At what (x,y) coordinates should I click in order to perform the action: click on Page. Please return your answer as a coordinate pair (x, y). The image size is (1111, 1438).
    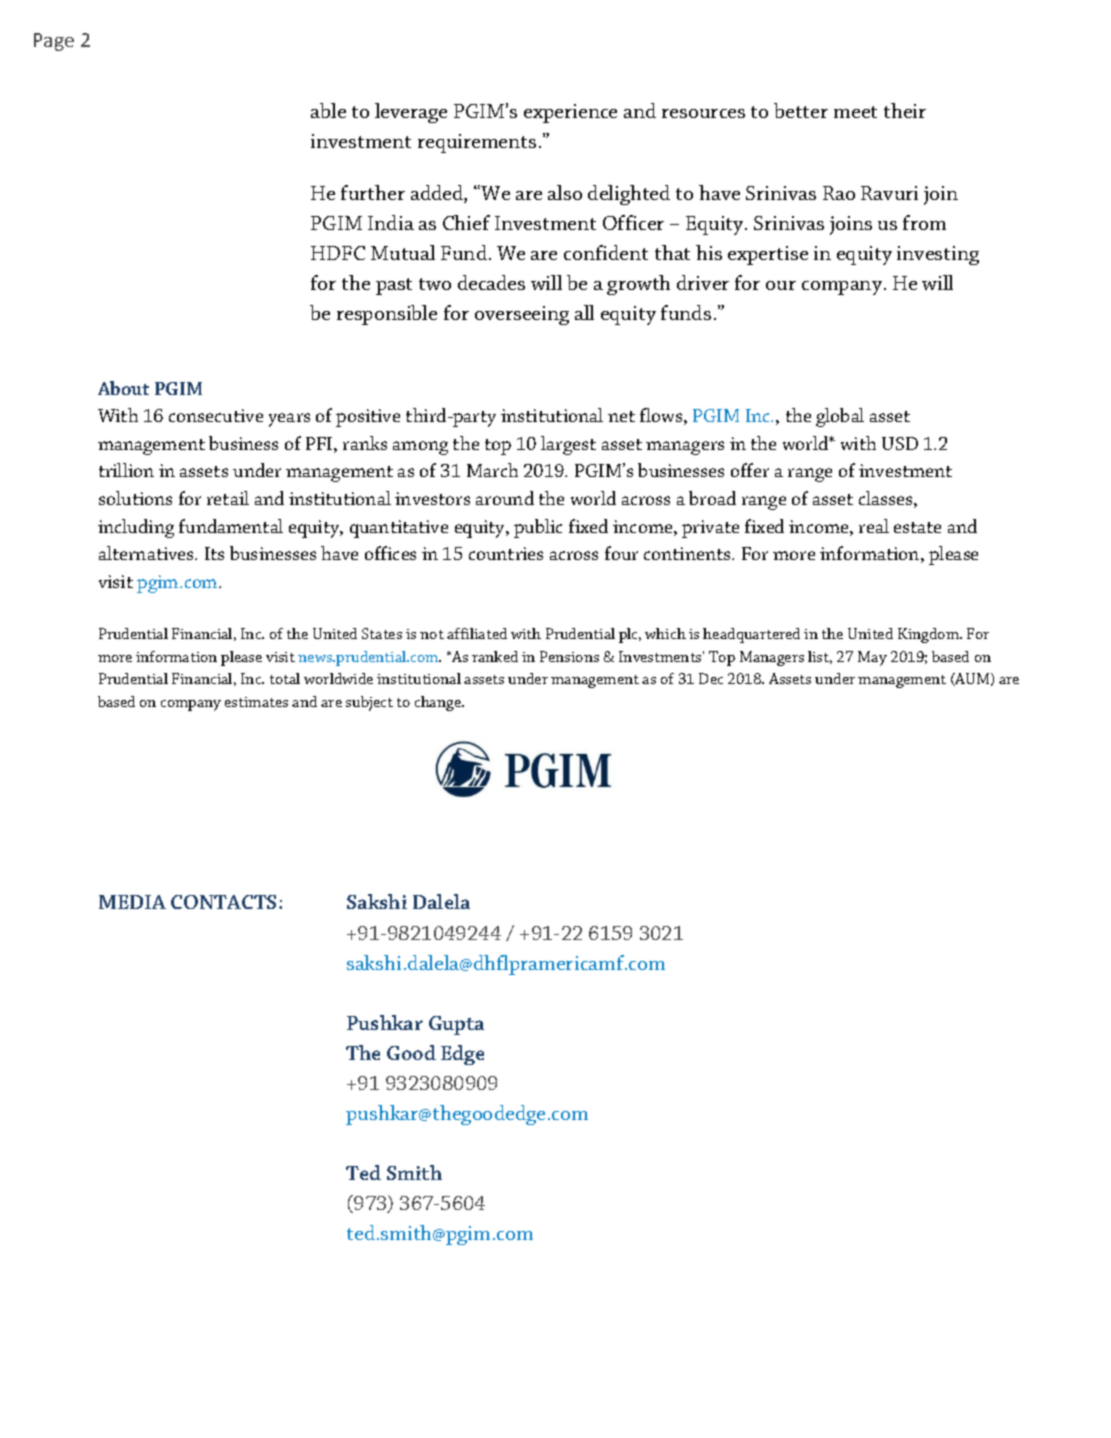
    Looking at the image, I should click on (54, 42).
